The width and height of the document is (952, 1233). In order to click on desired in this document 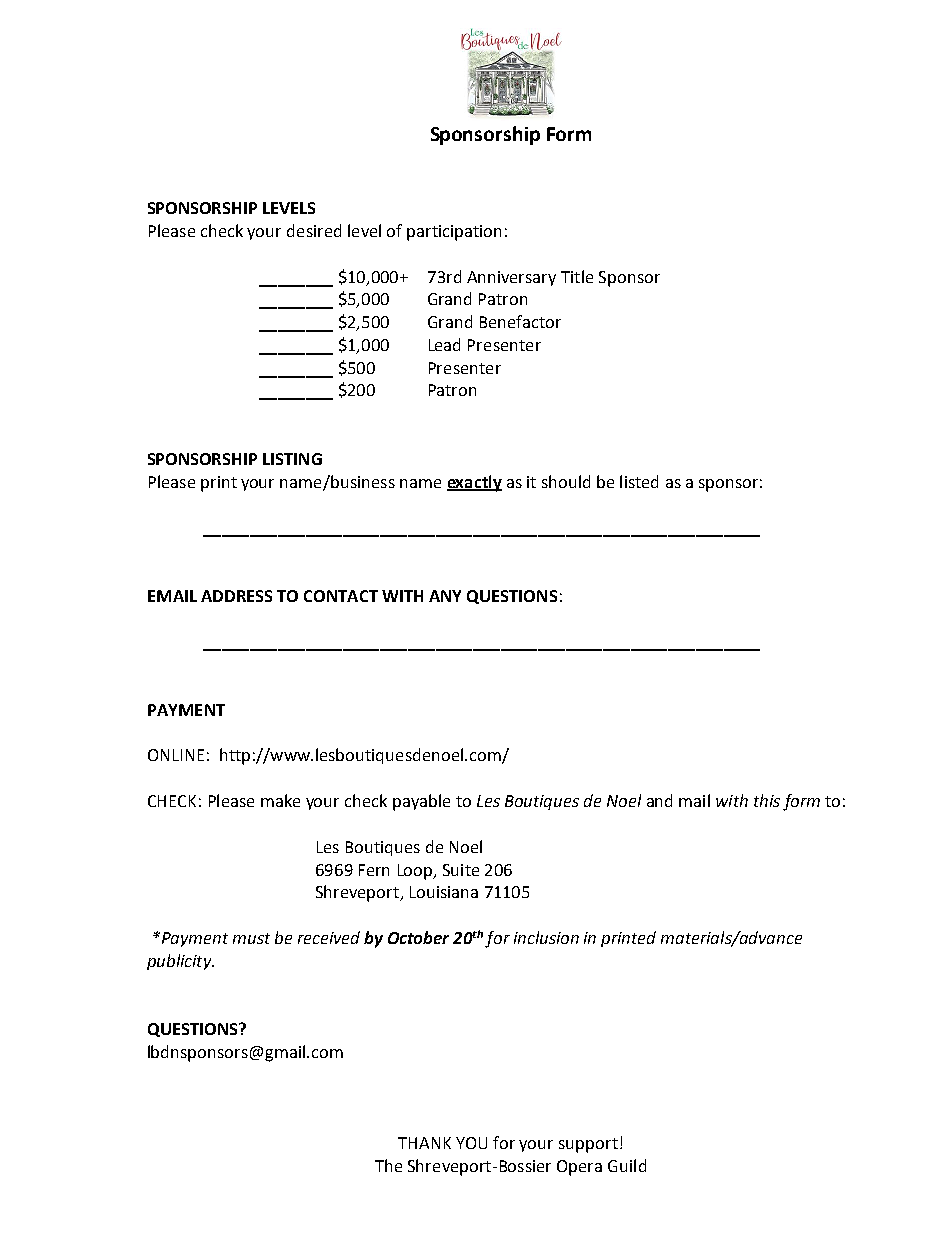, I will do `click(314, 230)`.
